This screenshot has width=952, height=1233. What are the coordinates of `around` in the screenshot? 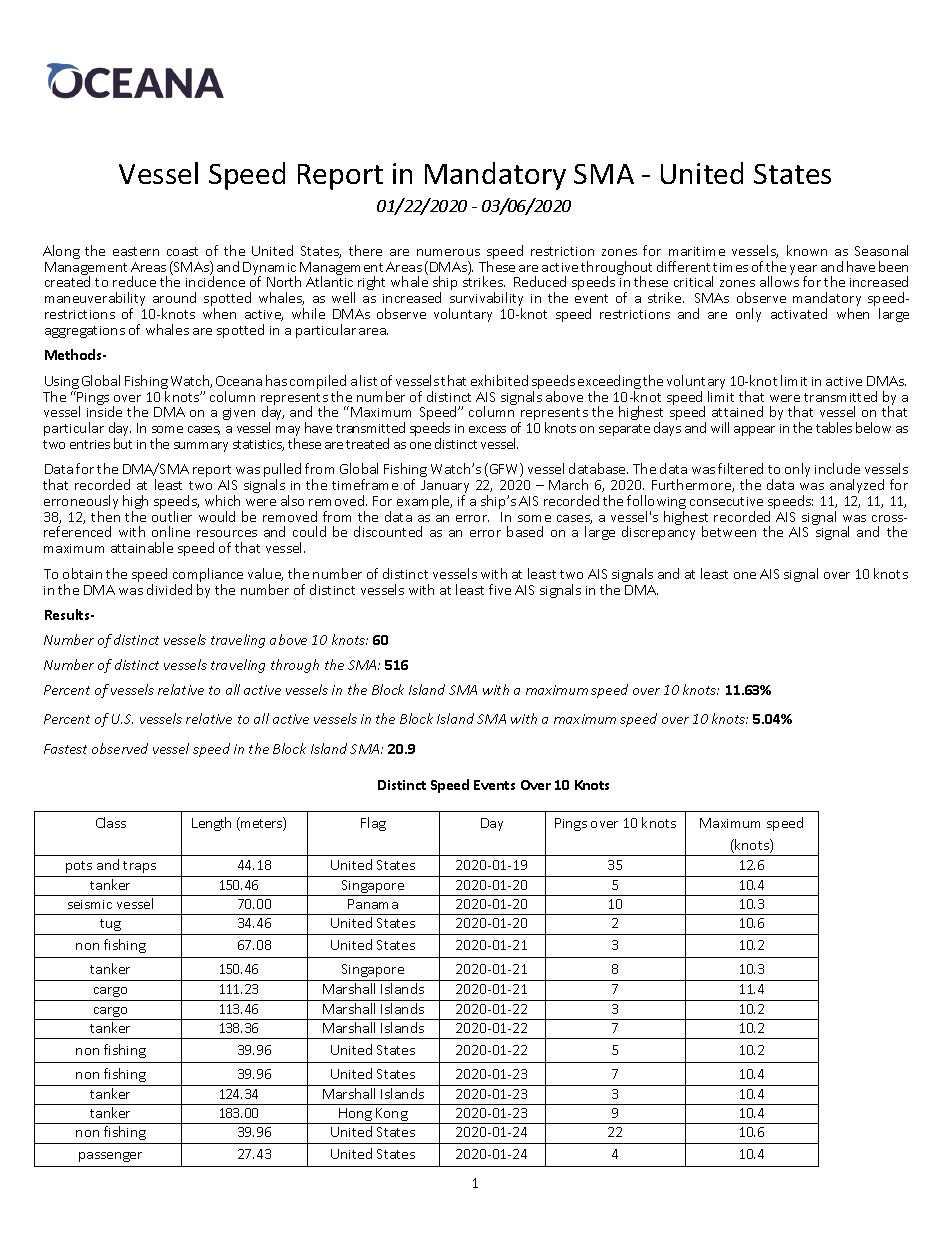 It's located at (174, 297).
